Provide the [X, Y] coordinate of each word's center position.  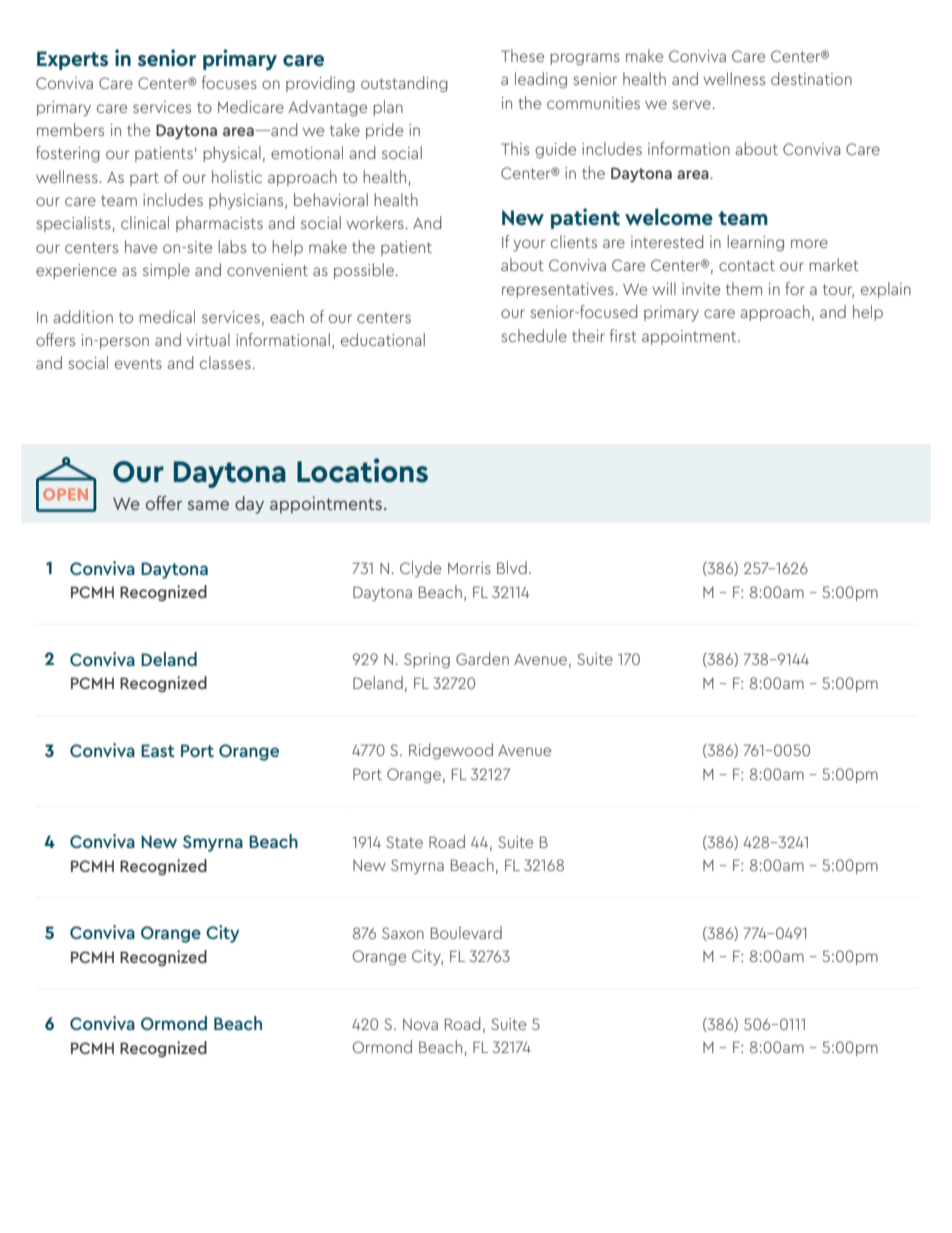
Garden [482, 658]
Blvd [512, 567]
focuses [229, 82]
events [138, 363]
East [158, 750]
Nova [420, 1024]
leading [541, 80]
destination [811, 78]
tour [838, 290]
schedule [534, 335]
